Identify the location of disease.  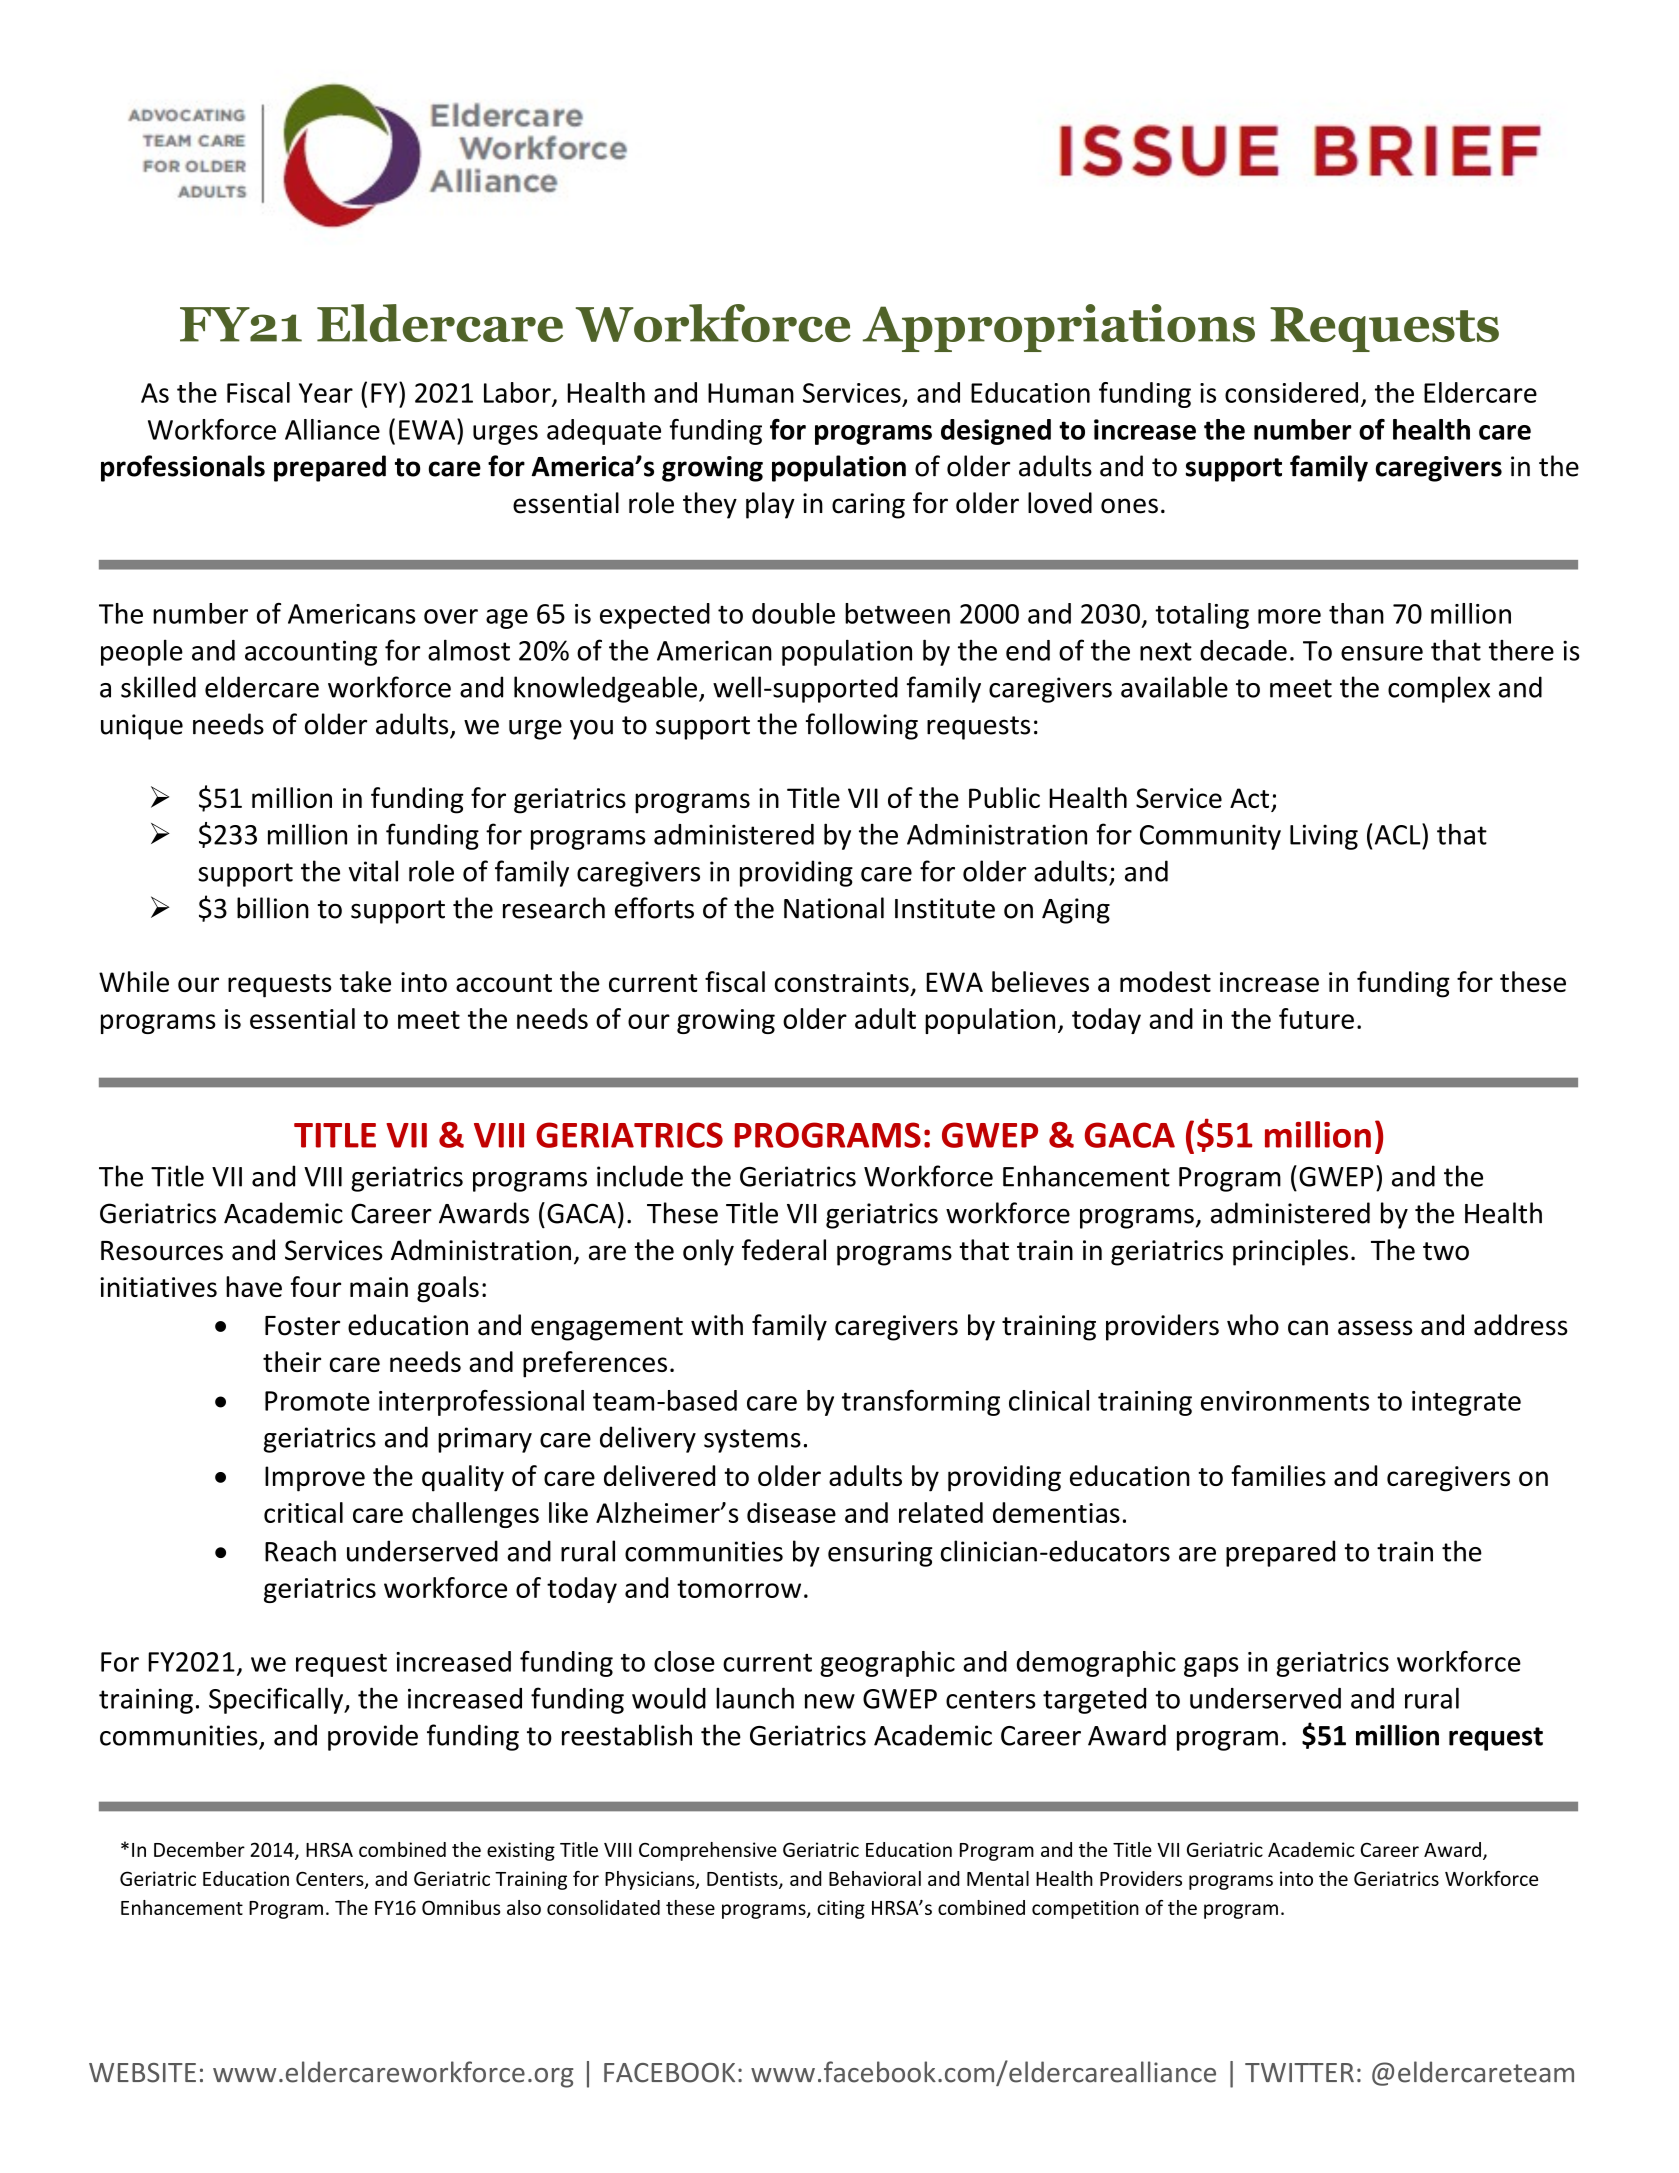
(791, 1512).
